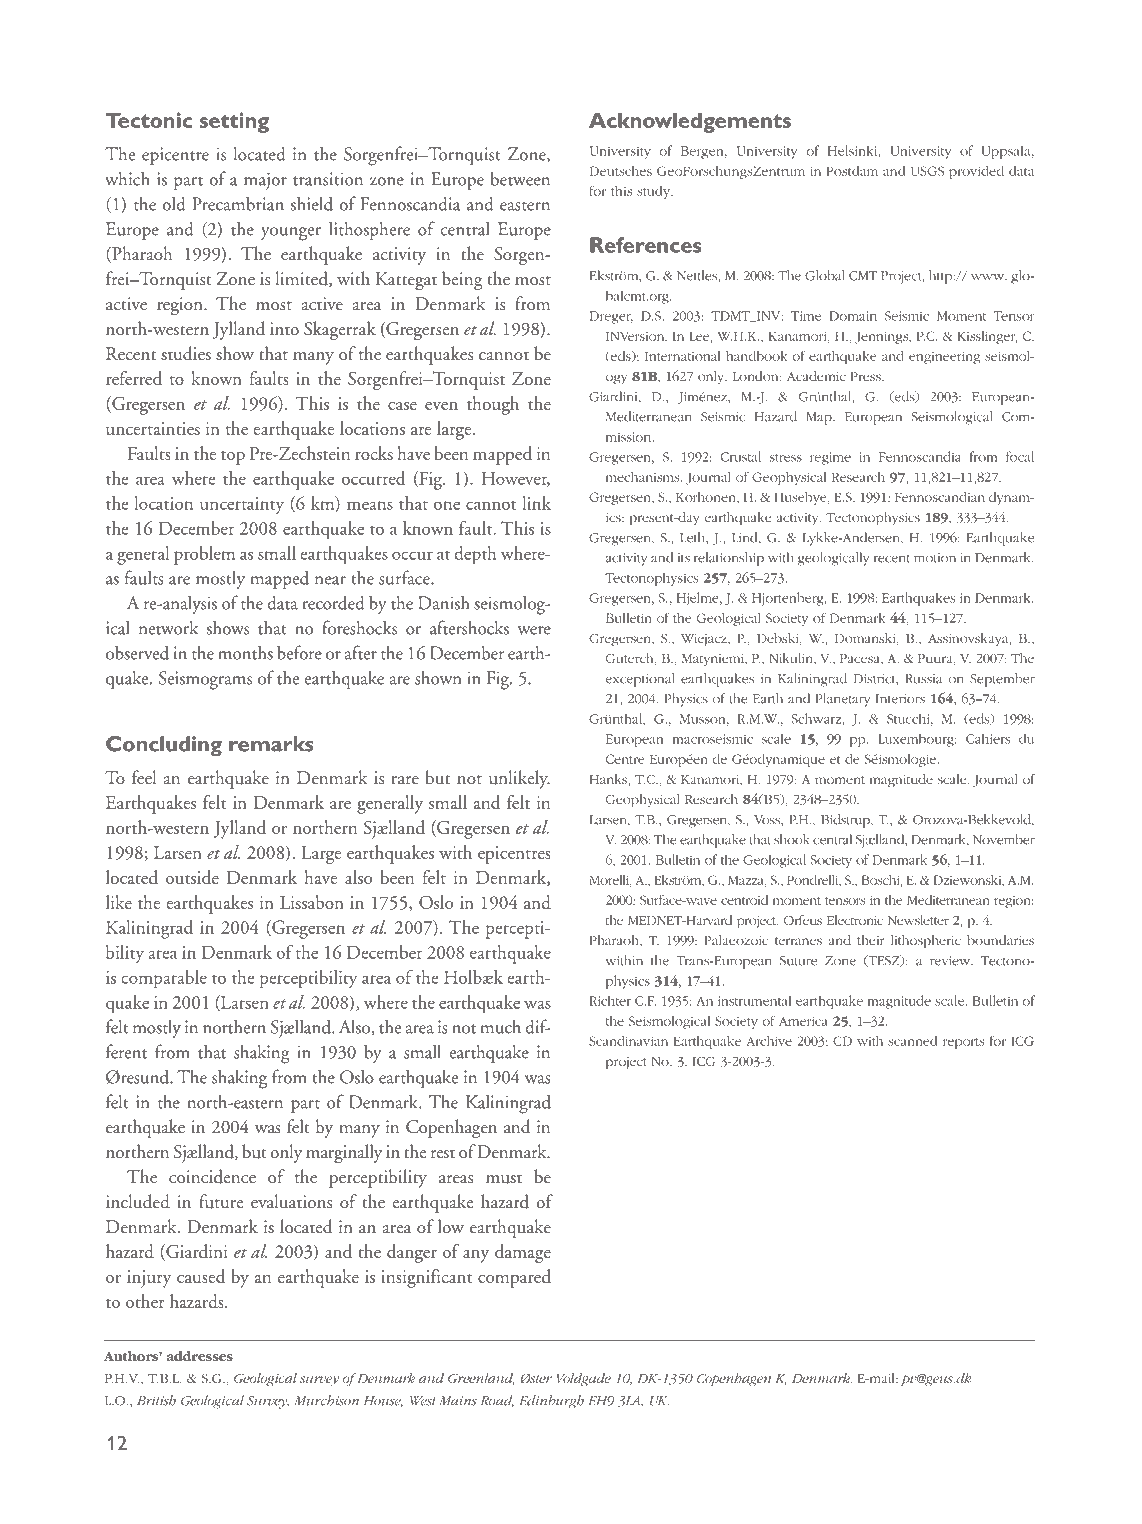  Describe the element at coordinates (830, 458) in the screenshot. I see `regime` at that location.
